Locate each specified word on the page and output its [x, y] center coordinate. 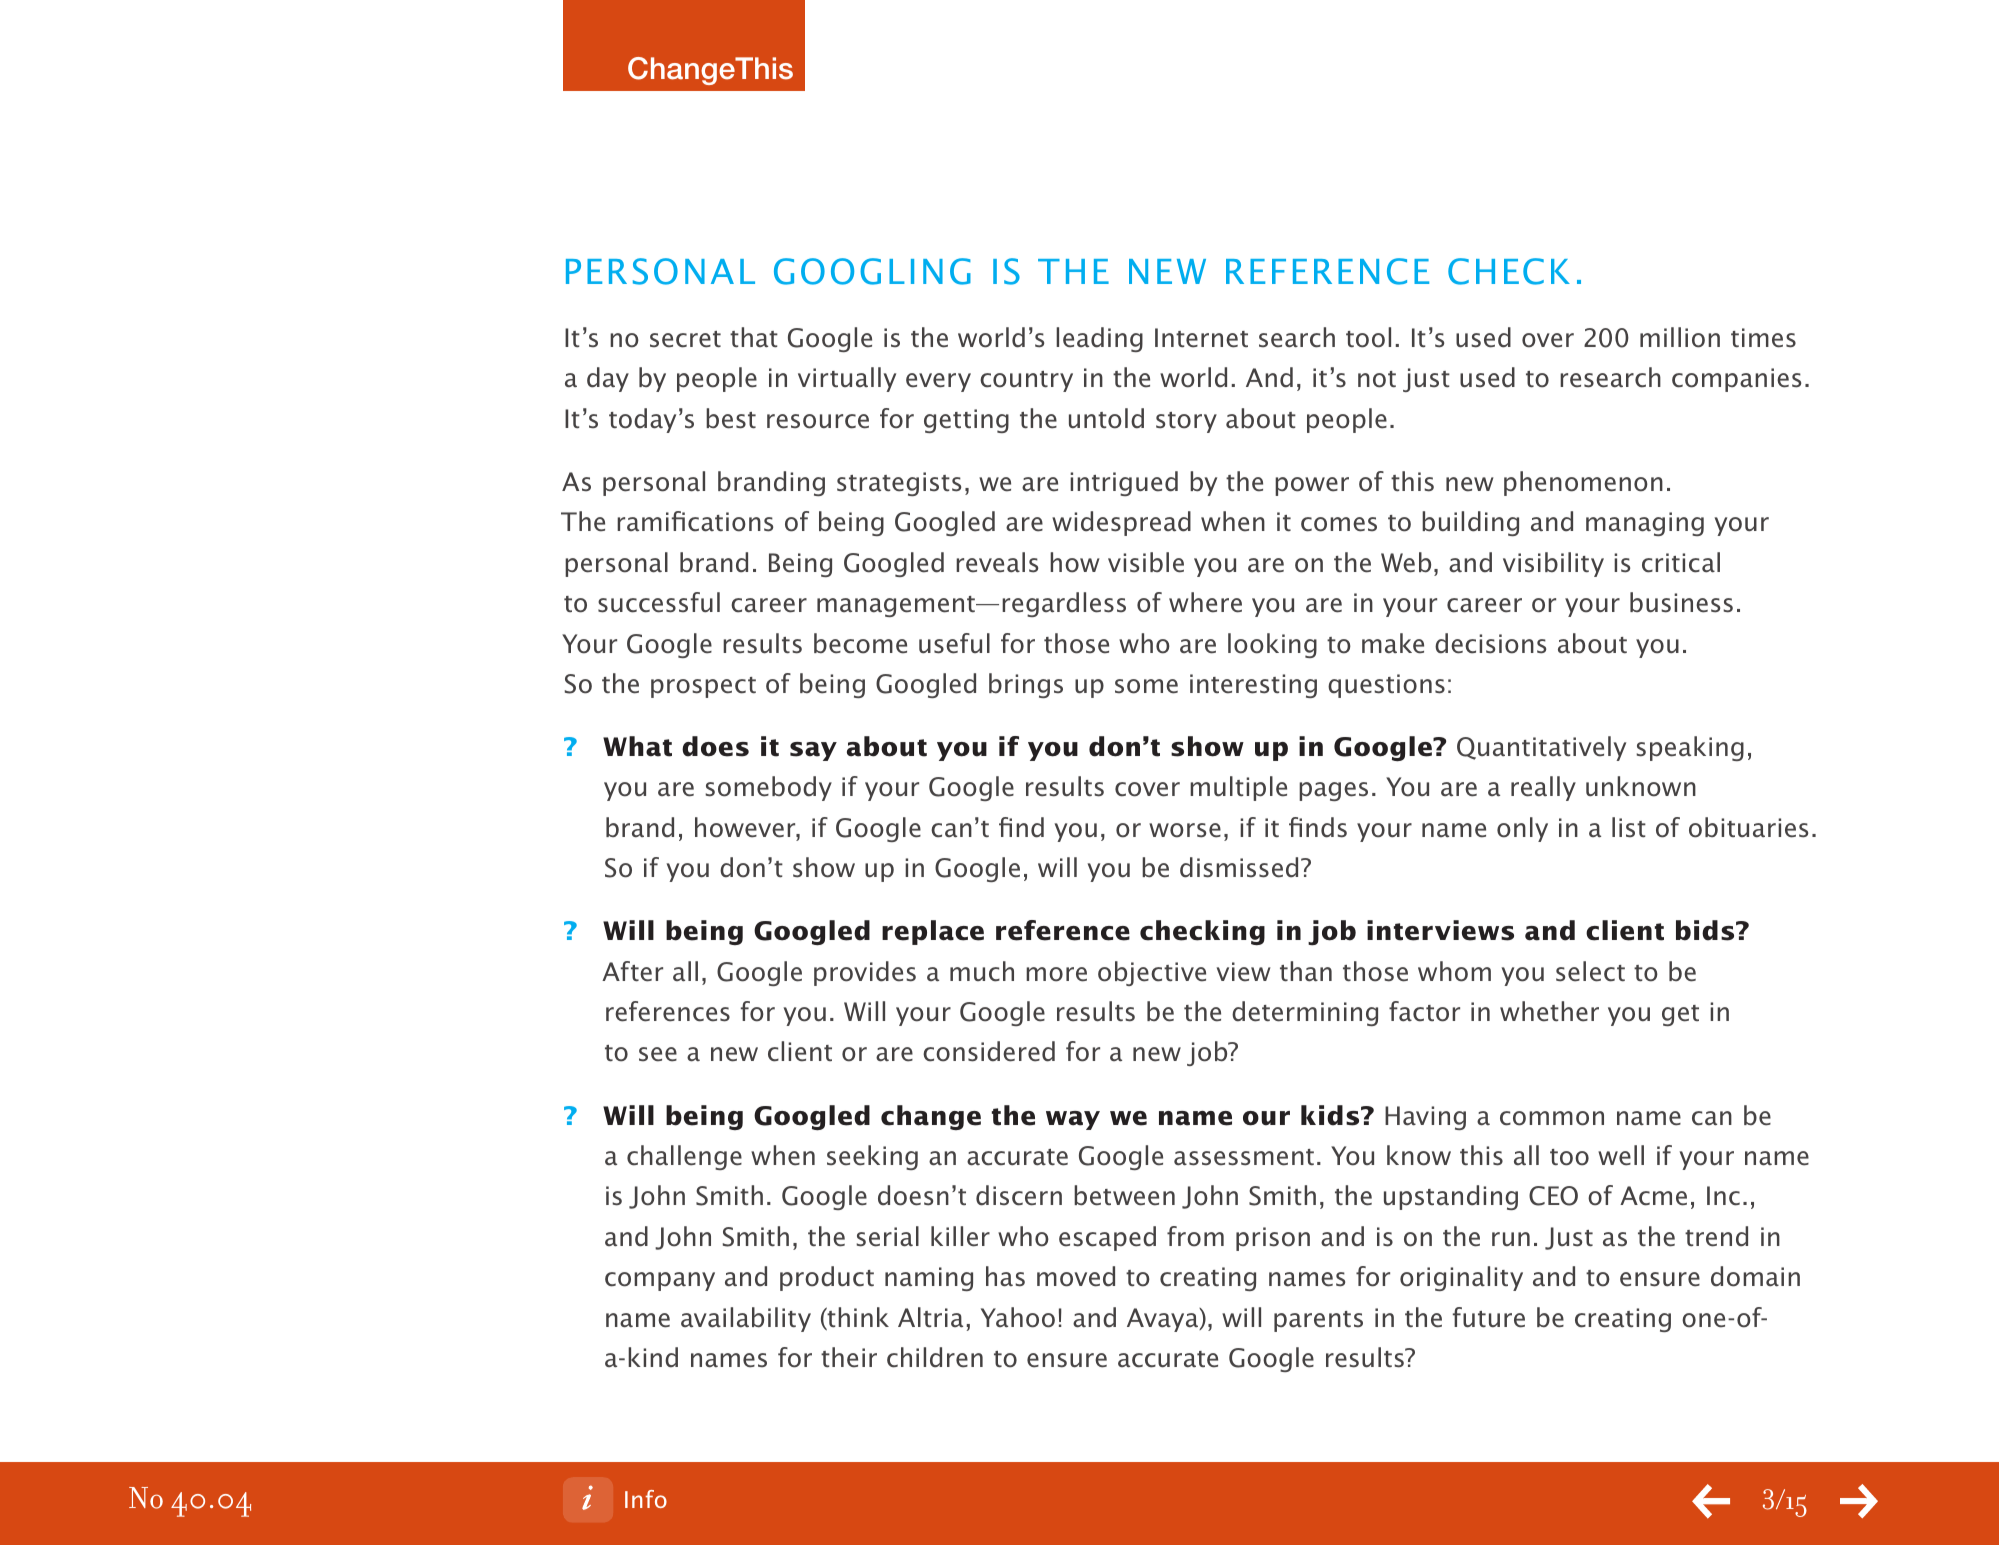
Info [646, 1499]
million [1680, 337]
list [1629, 827]
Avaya [1164, 1320]
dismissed [1239, 867]
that [754, 337]
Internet [1201, 338]
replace [933, 932]
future [1489, 1317]
